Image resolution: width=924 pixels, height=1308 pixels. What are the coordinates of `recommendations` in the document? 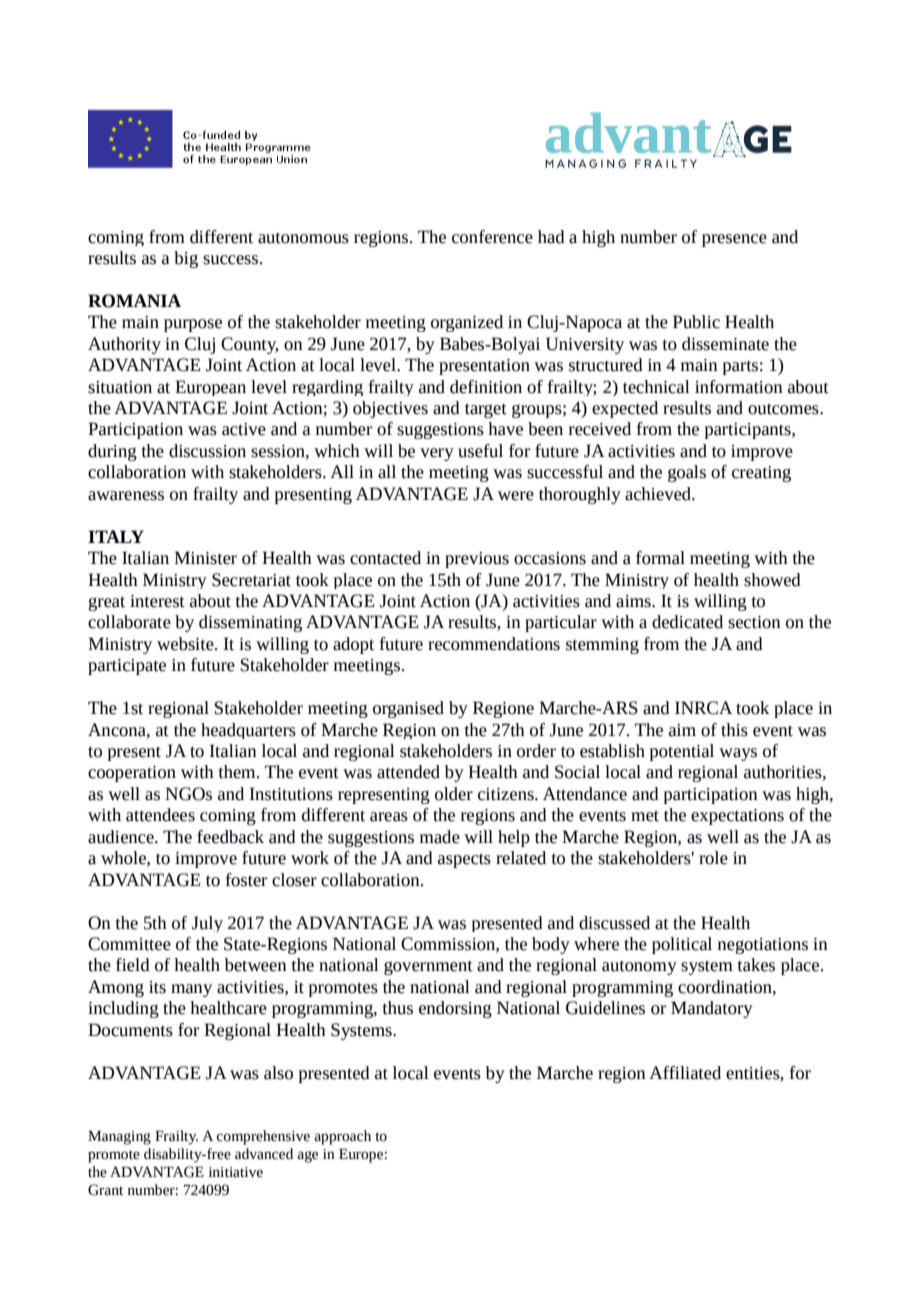 It's located at (494, 644).
